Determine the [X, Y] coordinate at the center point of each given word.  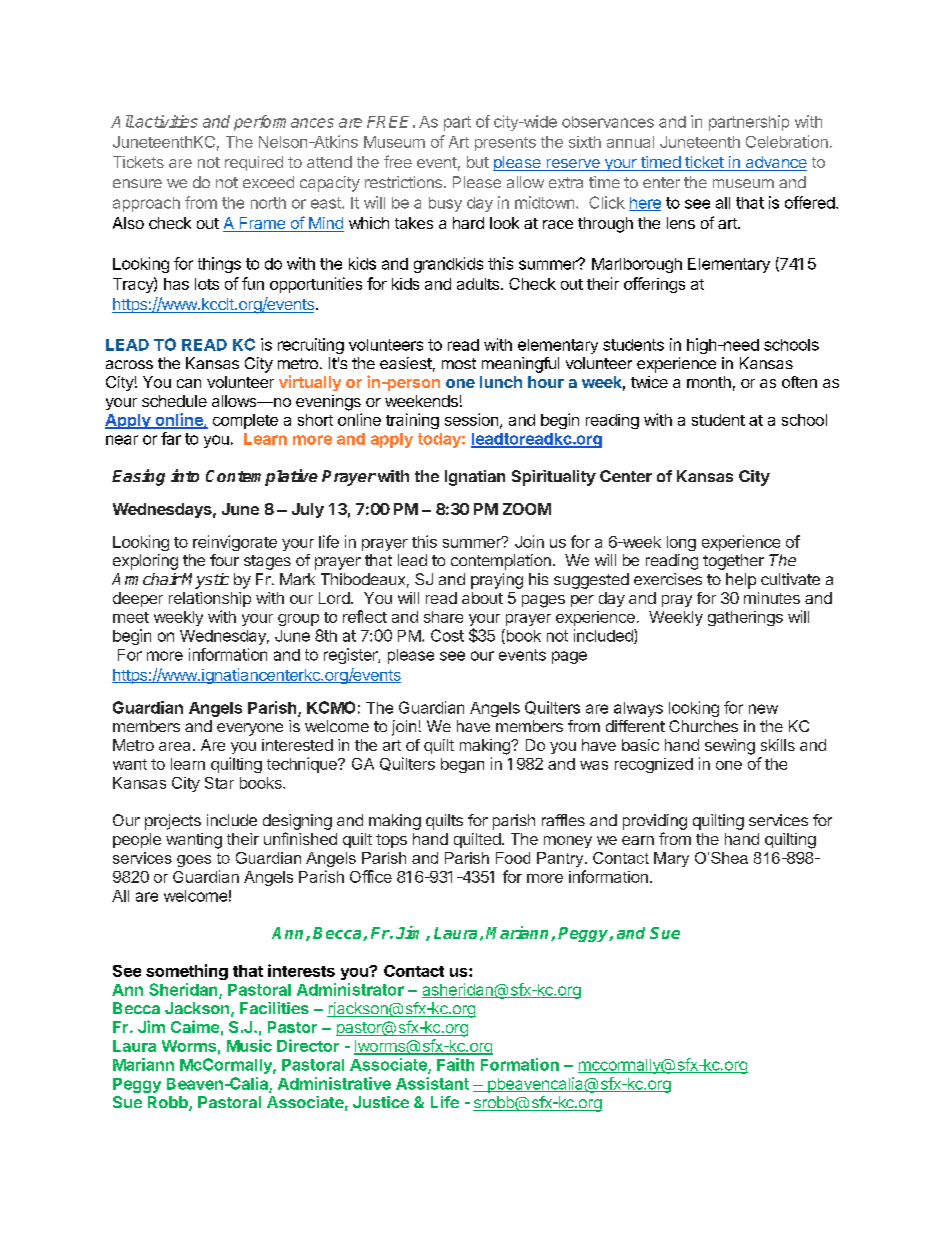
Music [249, 1045]
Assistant [432, 1083]
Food [513, 858]
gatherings [745, 618]
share [443, 617]
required [254, 163]
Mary [671, 859]
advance [775, 163]
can [189, 383]
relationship [210, 599]
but [478, 162]
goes [194, 861]
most [459, 363]
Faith [455, 1064]
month [709, 382]
